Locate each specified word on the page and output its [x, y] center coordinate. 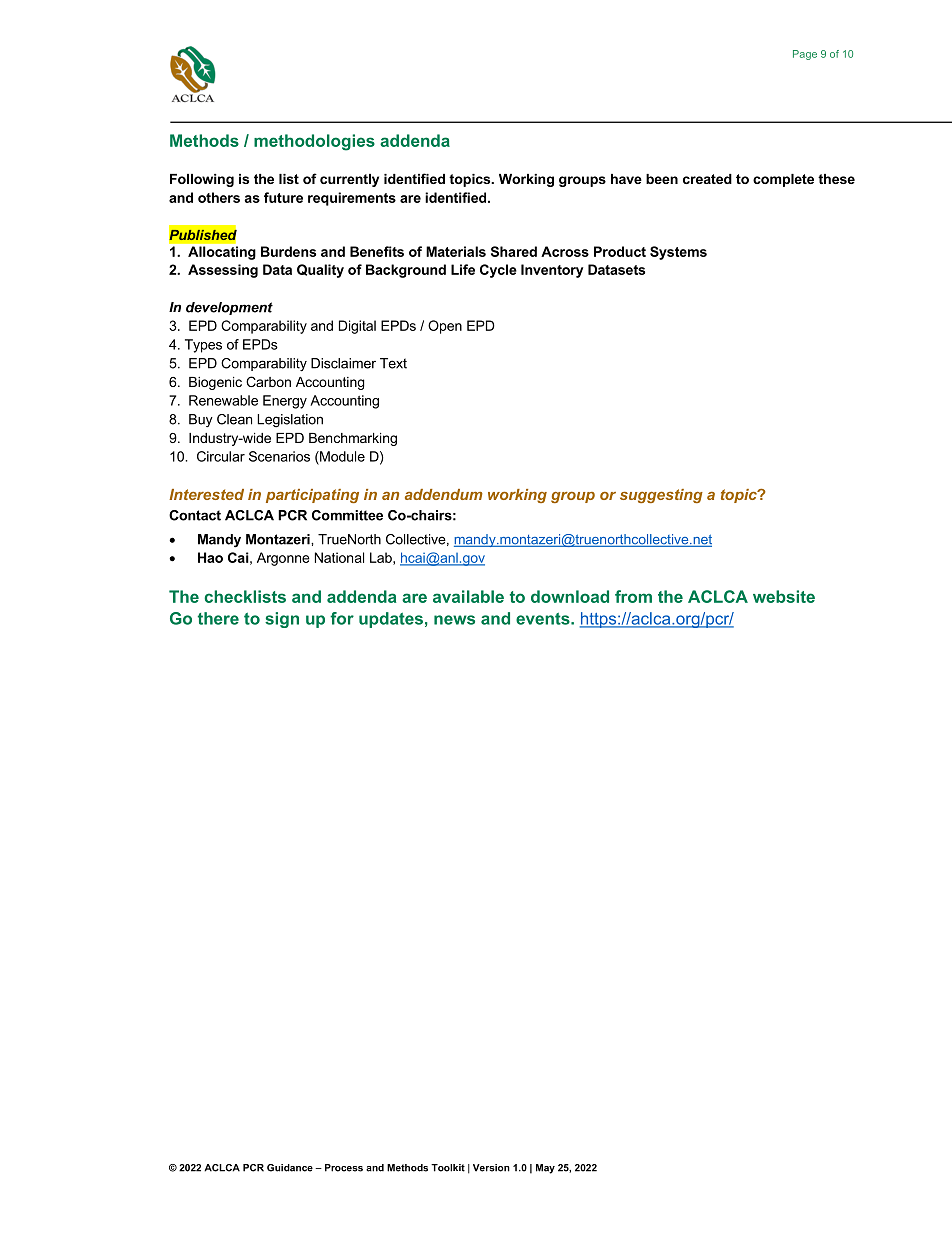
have [626, 179]
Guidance [290, 1168]
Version [491, 1168]
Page [805, 55]
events [544, 619]
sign [282, 620]
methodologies [314, 142]
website [784, 596]
